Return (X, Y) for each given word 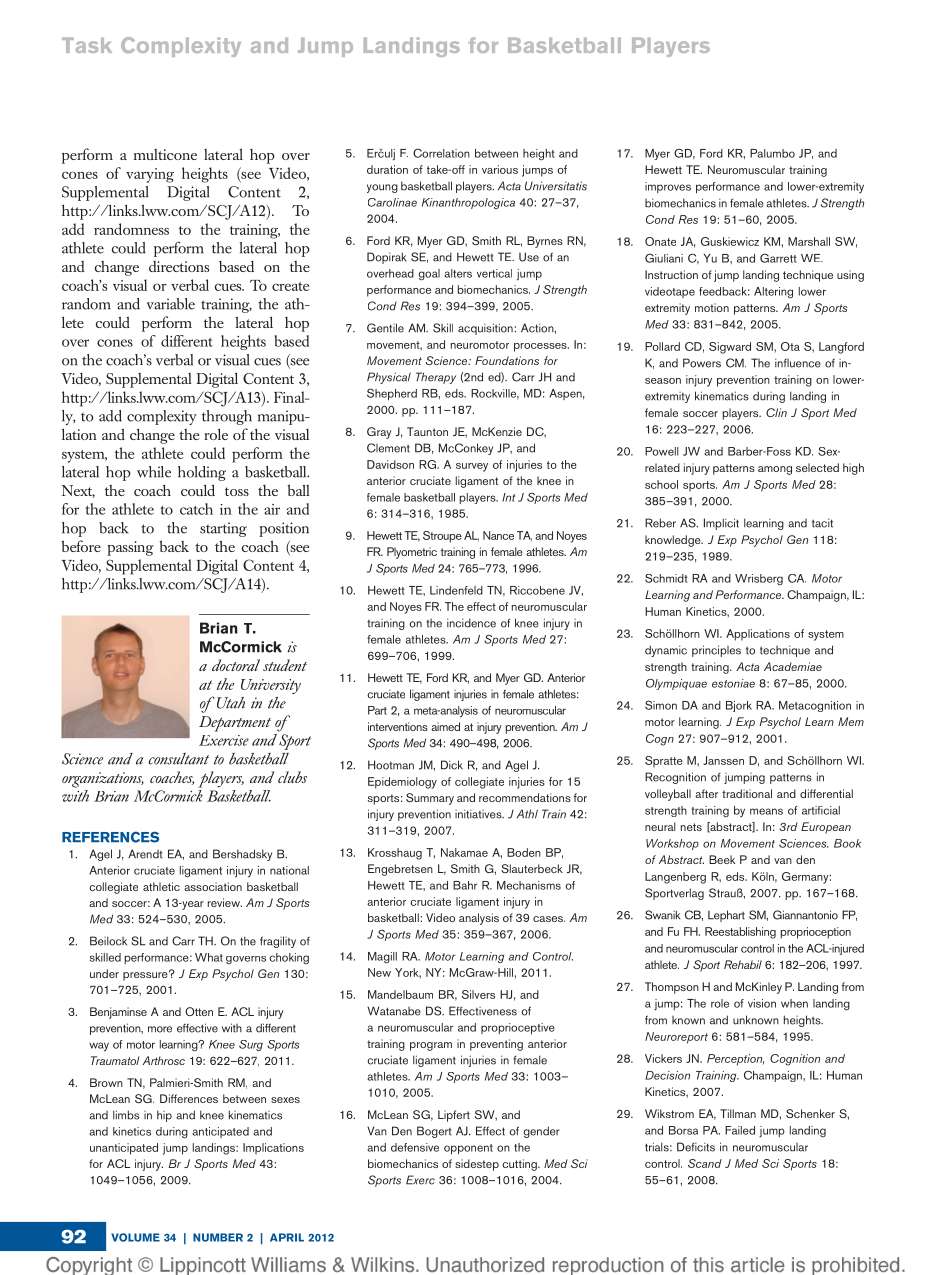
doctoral (236, 665)
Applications (758, 635)
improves (668, 187)
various (500, 169)
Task (87, 45)
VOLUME (135, 1237)
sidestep (477, 1165)
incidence (471, 623)
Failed (740, 1130)
